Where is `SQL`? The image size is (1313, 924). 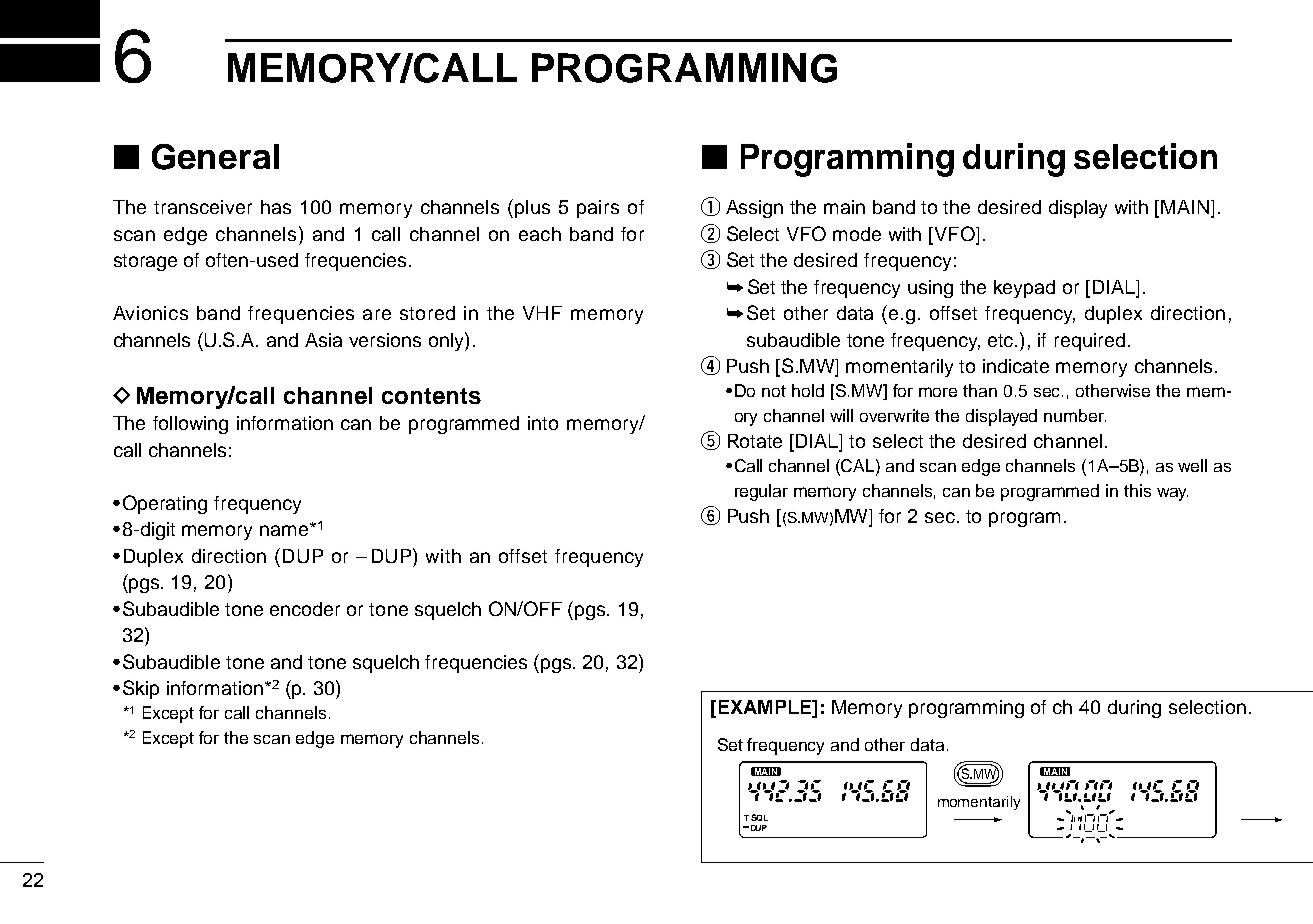
SQL is located at coordinates (759, 817).
